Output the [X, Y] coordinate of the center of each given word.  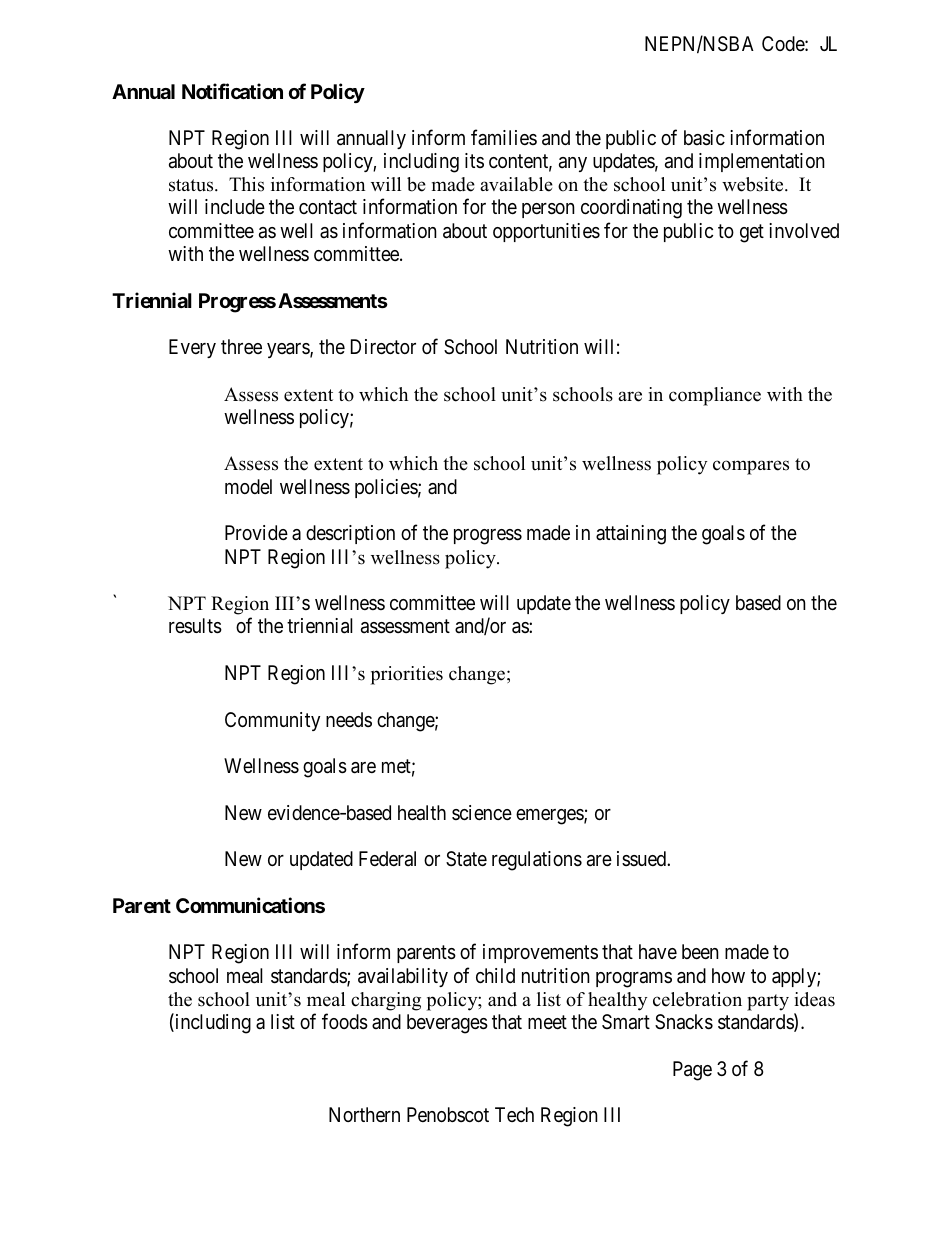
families [504, 137]
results [195, 626]
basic [704, 138]
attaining [631, 535]
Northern [364, 1114]
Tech [514, 1114]
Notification [232, 91]
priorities [407, 675]
